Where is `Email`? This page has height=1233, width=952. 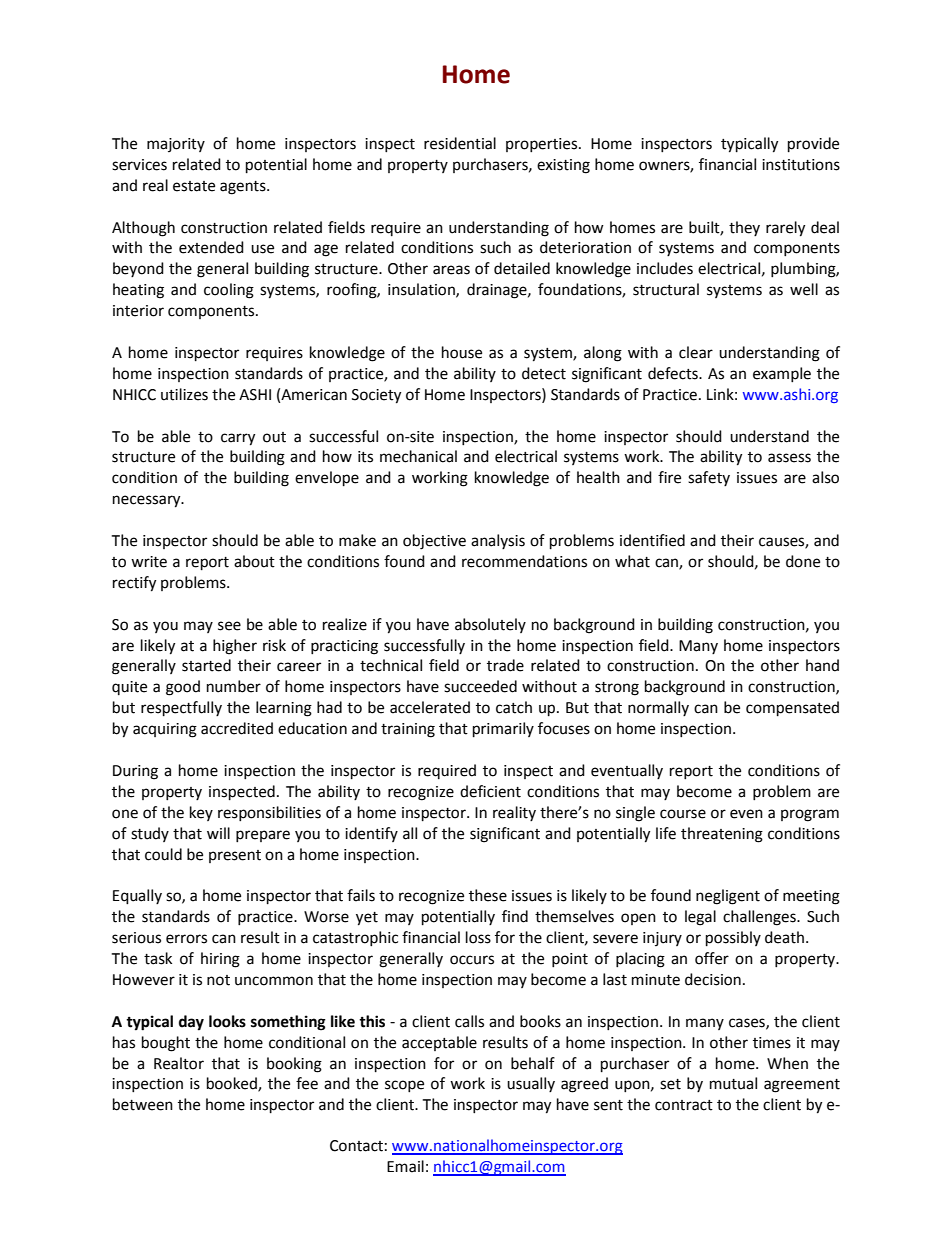 Email is located at coordinates (405, 1166).
